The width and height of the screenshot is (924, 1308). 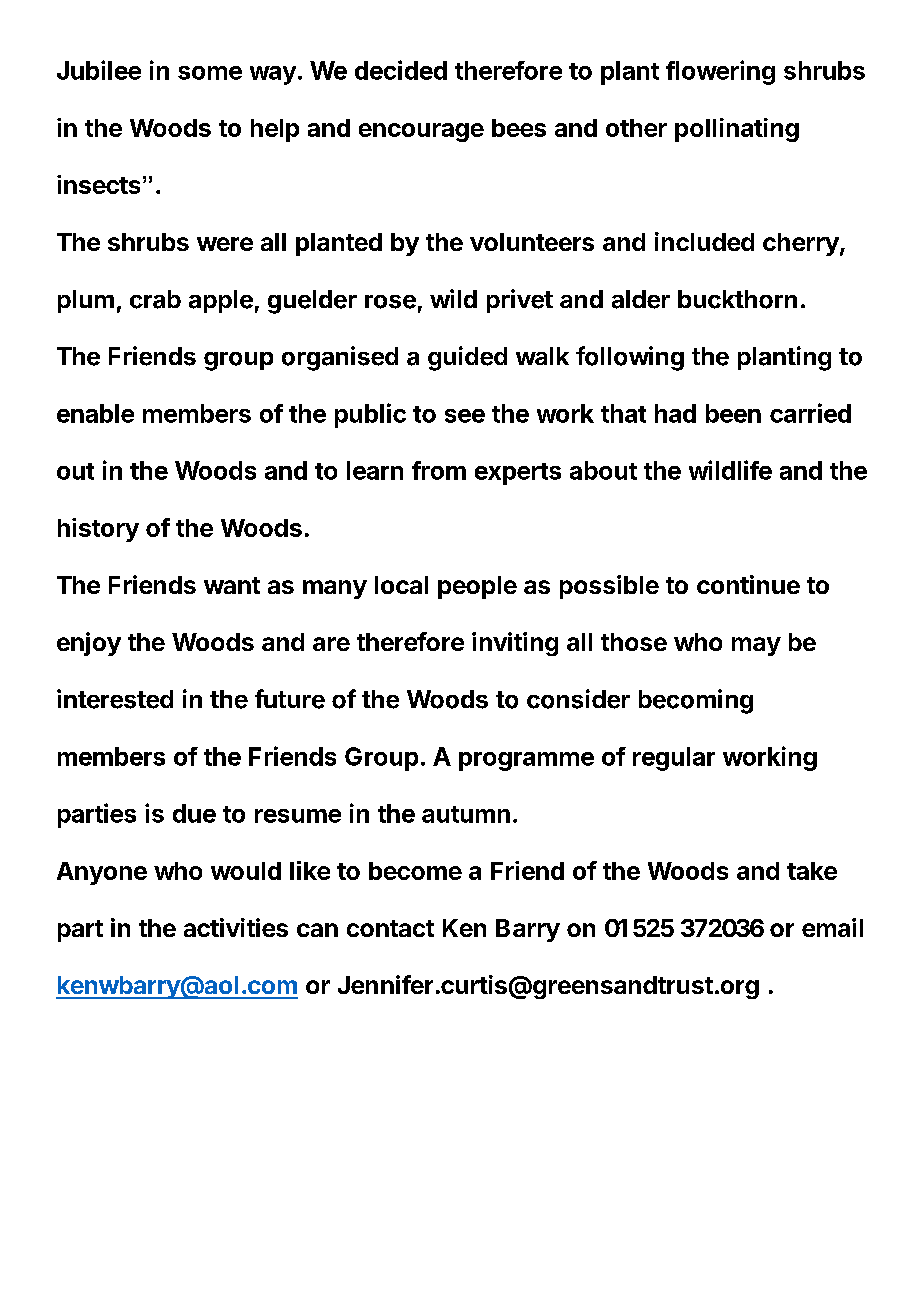 I want to click on flowering, so click(x=720, y=72).
